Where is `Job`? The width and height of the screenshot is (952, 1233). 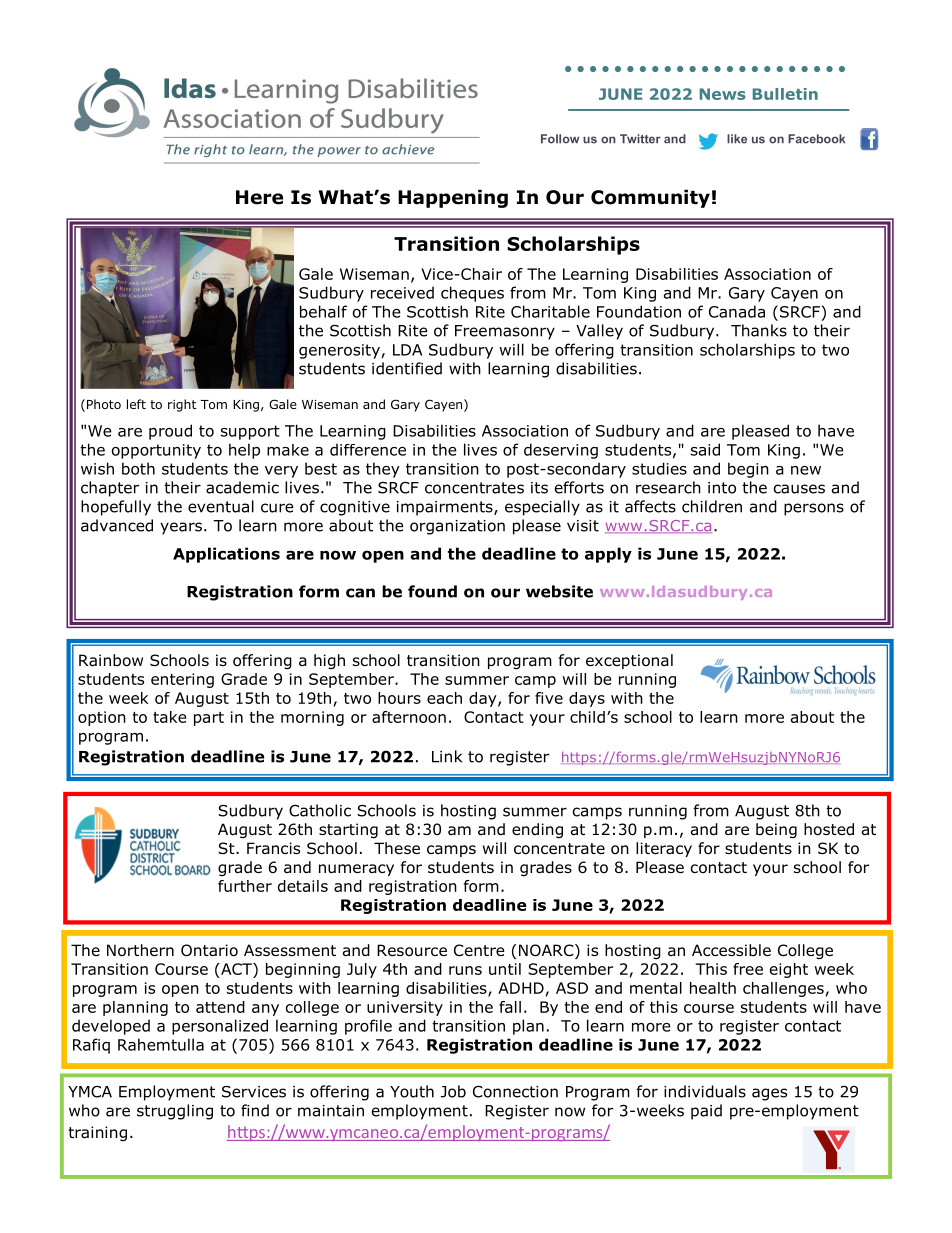 Job is located at coordinates (453, 1091).
